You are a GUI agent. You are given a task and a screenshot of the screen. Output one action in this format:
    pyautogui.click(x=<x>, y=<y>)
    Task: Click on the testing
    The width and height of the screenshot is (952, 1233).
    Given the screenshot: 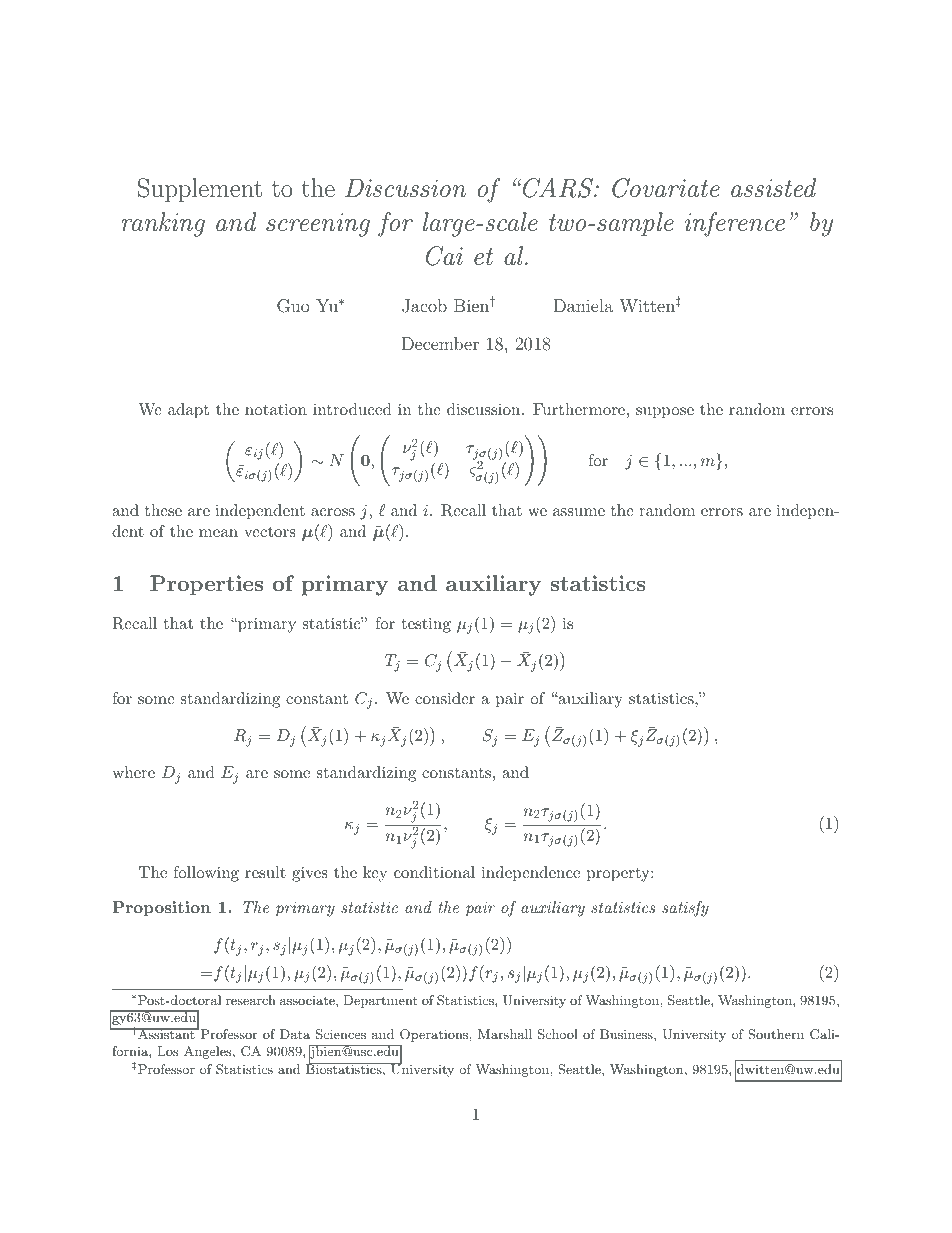 What is the action you would take?
    pyautogui.click(x=426, y=625)
